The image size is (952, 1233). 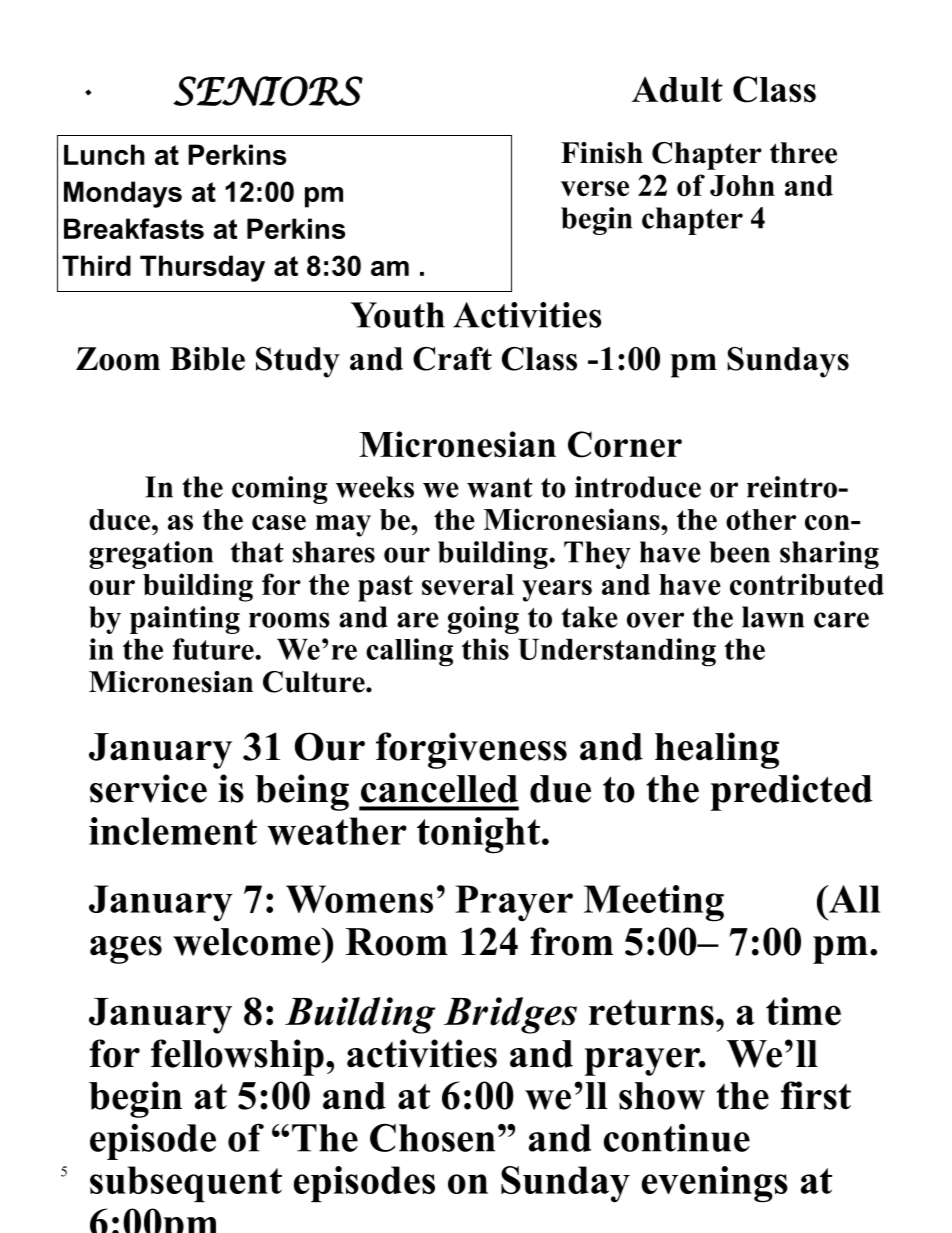 I want to click on three, so click(x=803, y=153).
